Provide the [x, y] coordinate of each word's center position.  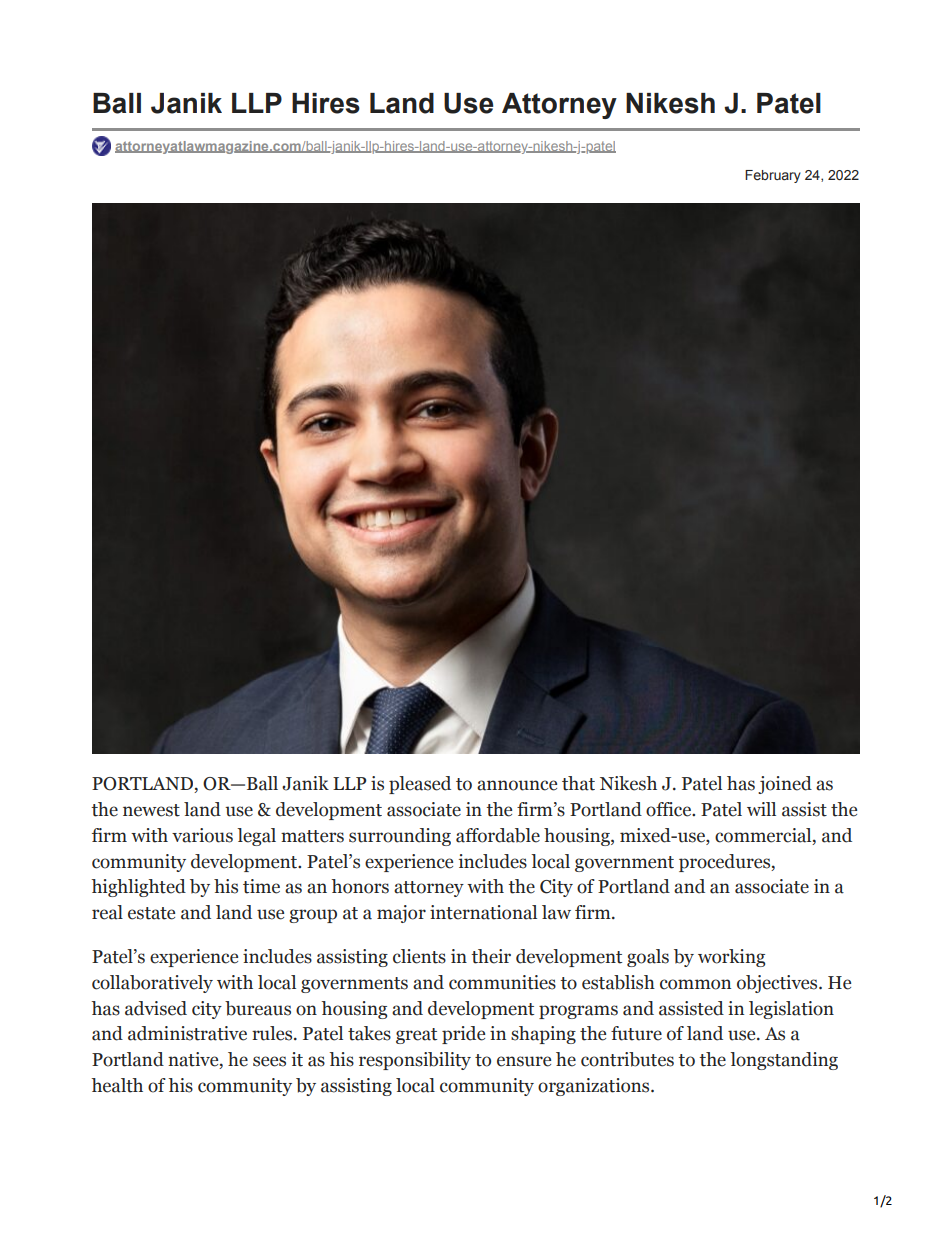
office [670, 809]
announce [517, 785]
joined [785, 785]
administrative [187, 1033]
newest [151, 810]
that [578, 783]
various [202, 835]
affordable [498, 835]
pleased [420, 785]
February [773, 176]
